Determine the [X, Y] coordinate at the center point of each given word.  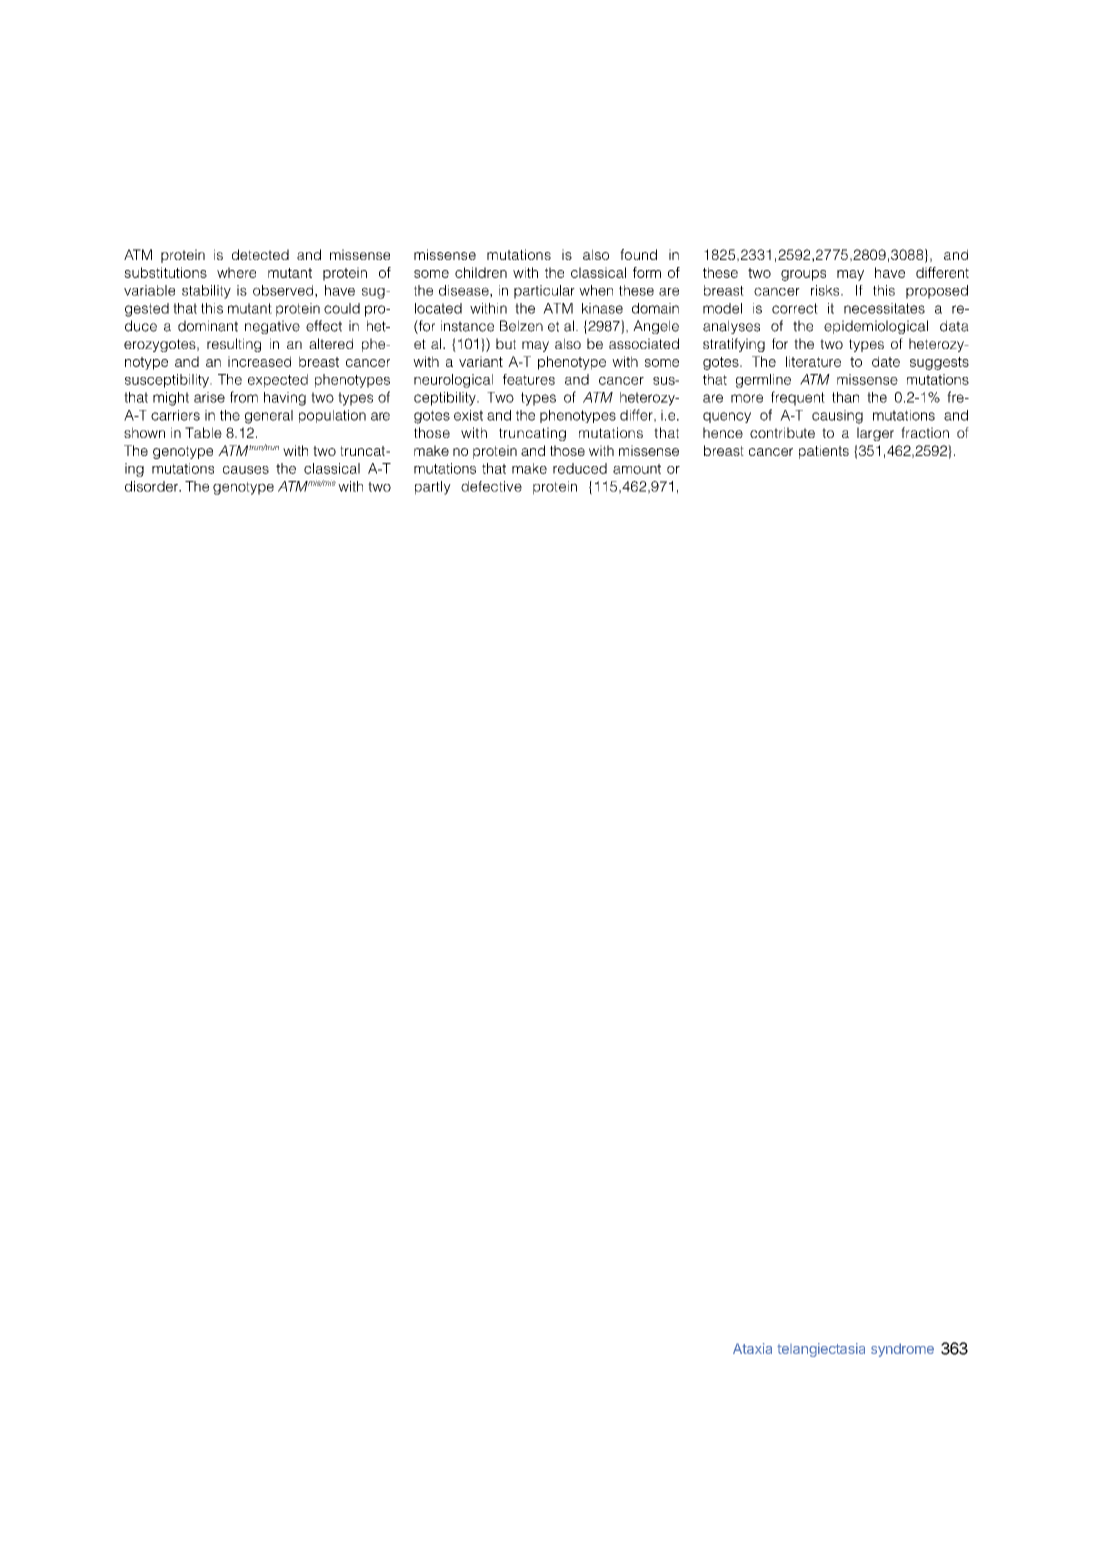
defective [491, 486]
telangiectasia [821, 1350]
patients [824, 452]
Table [203, 432]
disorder [152, 486]
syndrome [902, 1350]
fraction [925, 432]
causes [246, 470]
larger [875, 434]
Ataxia [752, 1348]
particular [544, 292]
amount [637, 469]
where [236, 272]
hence [723, 432]
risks [826, 290]
